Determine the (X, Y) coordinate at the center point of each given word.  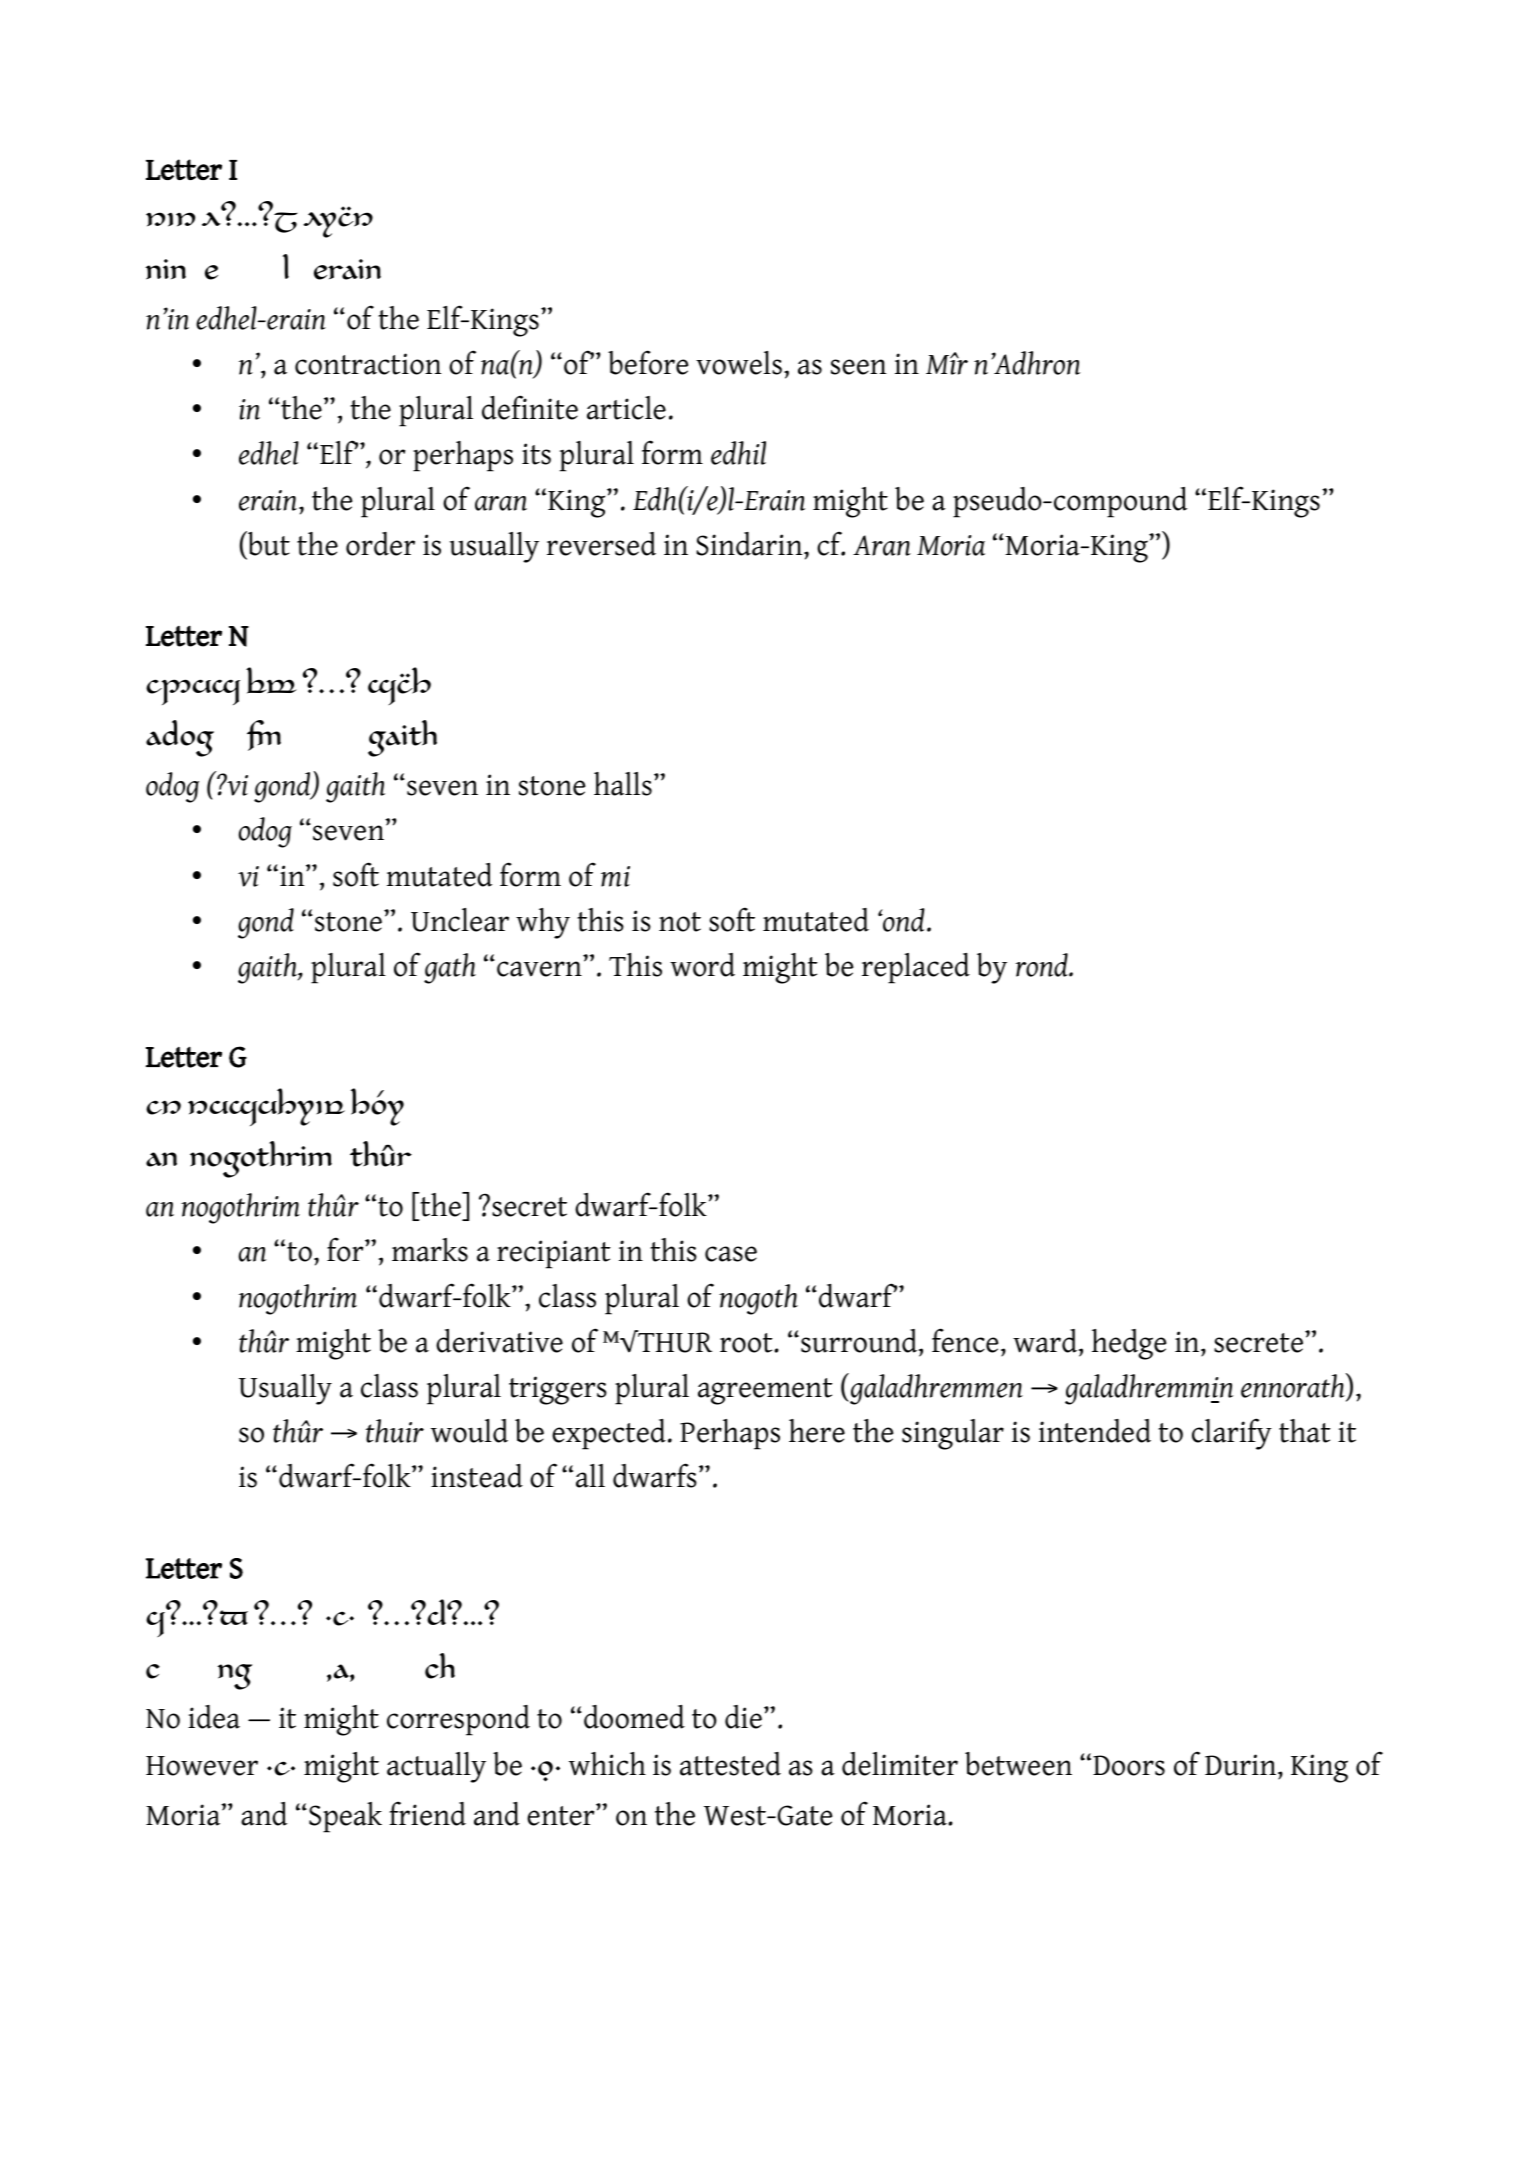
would (469, 1431)
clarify (1232, 1434)
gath (450, 968)
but (267, 544)
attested (730, 1764)
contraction (368, 364)
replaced (916, 968)
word (702, 965)
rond (1043, 965)
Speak (345, 1817)
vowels (739, 363)
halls (623, 784)
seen (859, 367)
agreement (765, 1391)
